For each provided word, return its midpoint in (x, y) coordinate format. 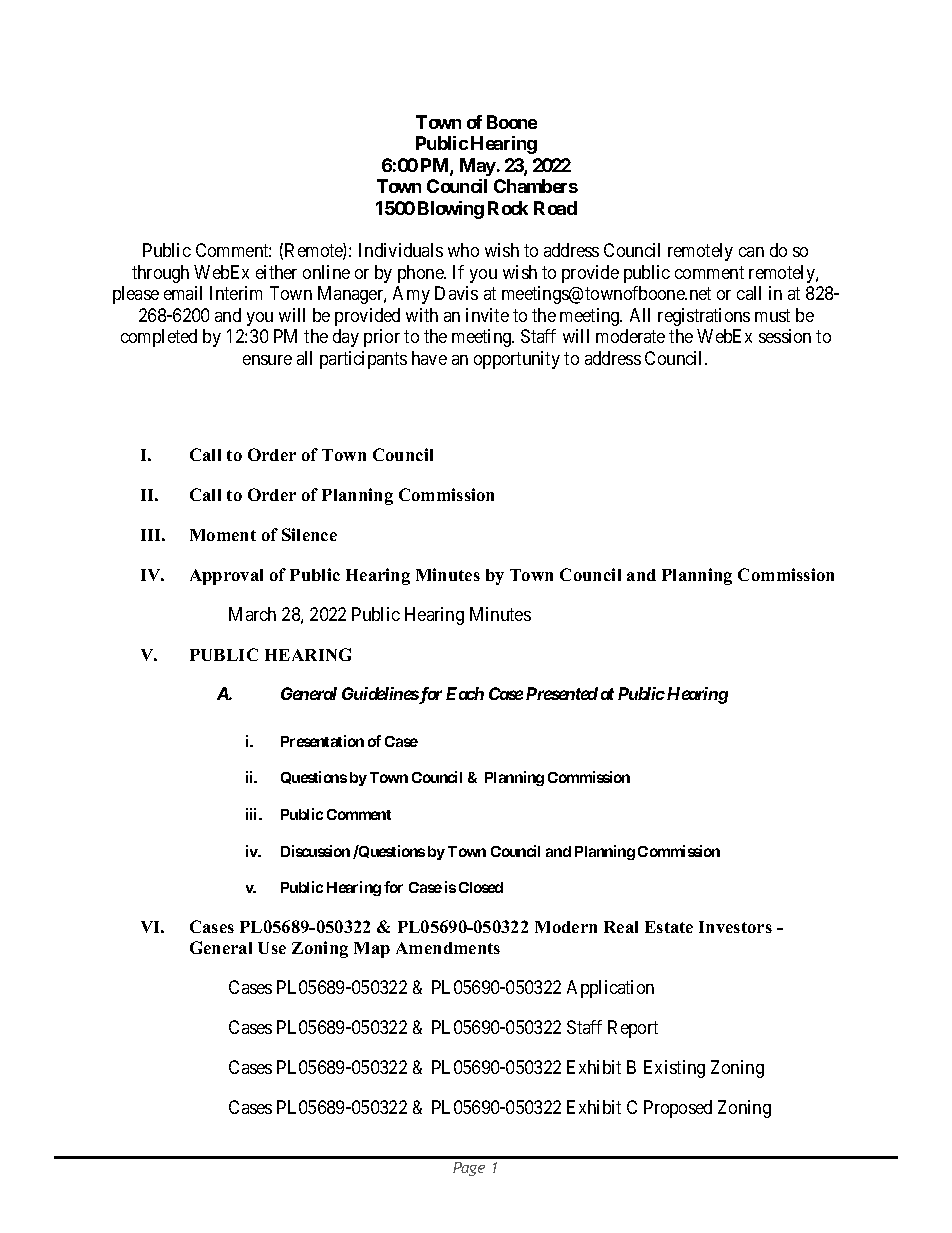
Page (469, 1169)
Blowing (451, 210)
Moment (223, 535)
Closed (481, 887)
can (751, 252)
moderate (630, 336)
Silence (309, 534)
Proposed (678, 1109)
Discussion (315, 851)
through (160, 274)
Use (272, 948)
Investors (735, 927)
